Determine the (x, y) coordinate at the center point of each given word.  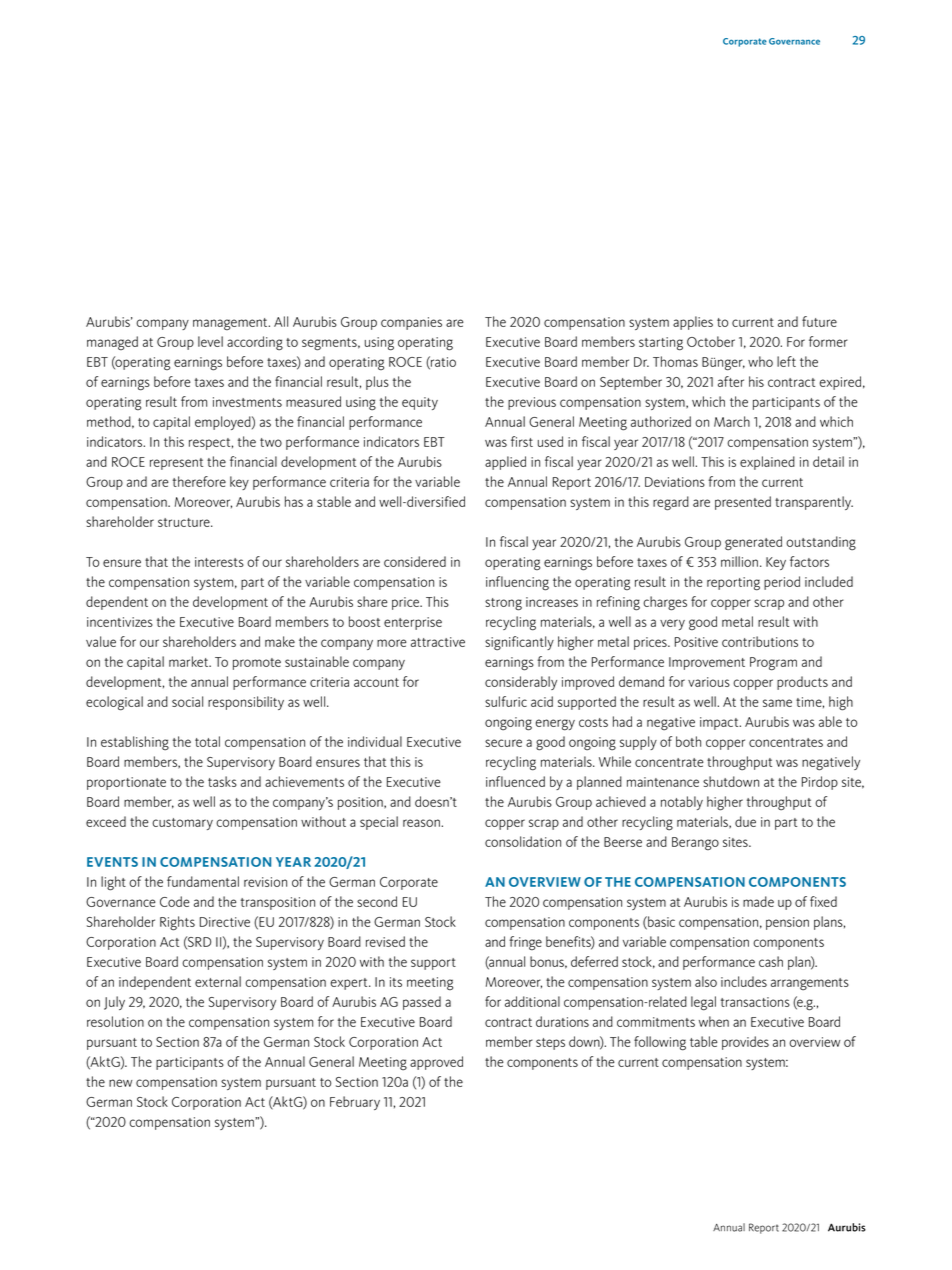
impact (720, 723)
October (711, 341)
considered (415, 561)
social (187, 701)
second (377, 901)
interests (219, 562)
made (758, 901)
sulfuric (506, 701)
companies (411, 323)
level (210, 341)
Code (175, 901)
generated (753, 543)
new (120, 1083)
